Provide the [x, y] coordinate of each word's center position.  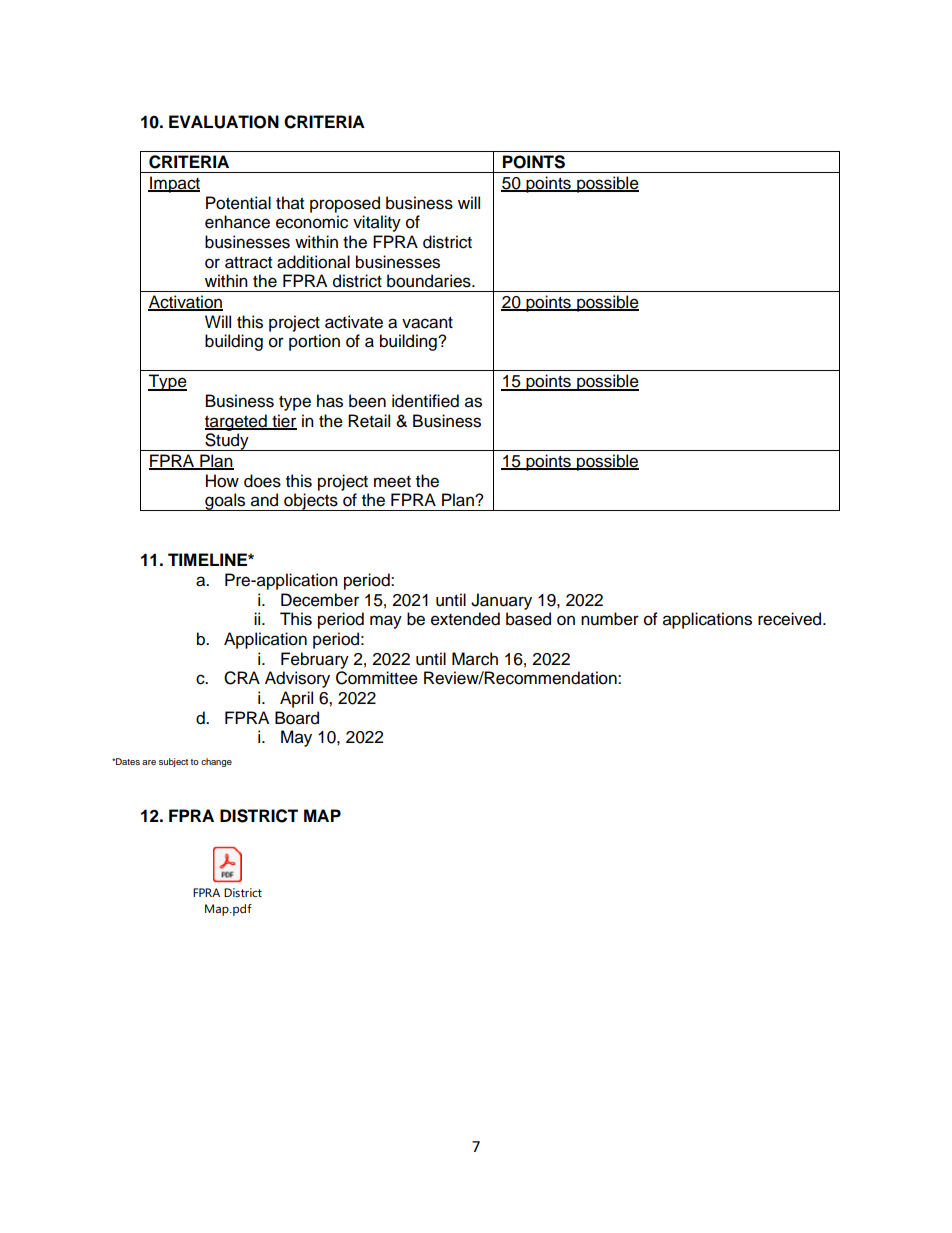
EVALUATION [224, 122]
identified [425, 401]
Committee [377, 678]
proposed [345, 204]
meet [392, 482]
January [501, 601]
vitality [377, 223]
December [320, 600]
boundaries [430, 281]
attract [248, 263]
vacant [427, 323]
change [216, 762]
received [791, 619]
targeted [237, 422]
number [610, 619]
